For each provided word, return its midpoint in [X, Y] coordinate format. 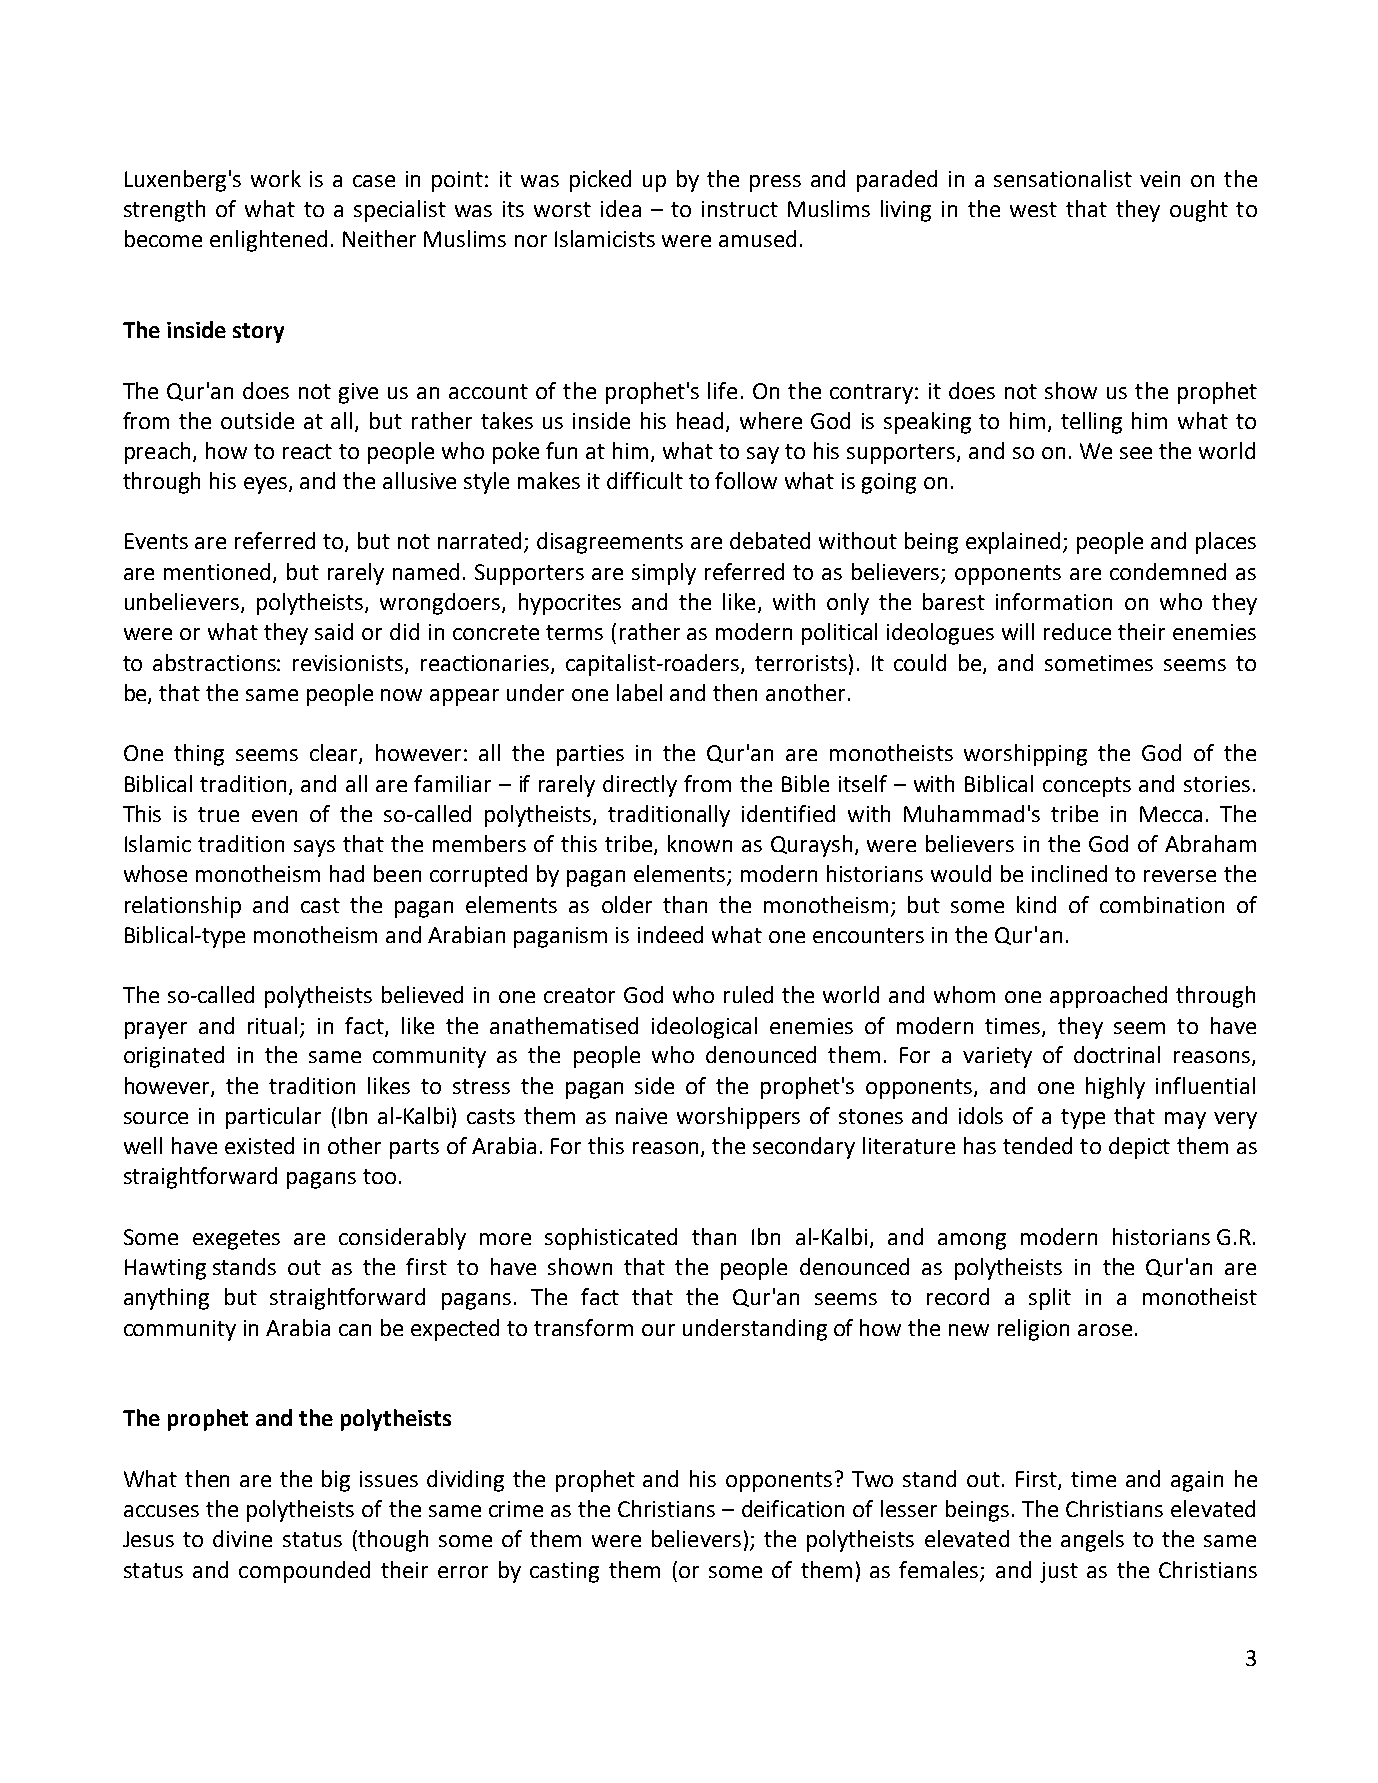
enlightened [268, 241]
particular [273, 1118]
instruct [740, 209]
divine [242, 1538]
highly [1115, 1088]
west [1033, 209]
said [334, 631]
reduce [1077, 631]
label [639, 692]
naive [641, 1116]
